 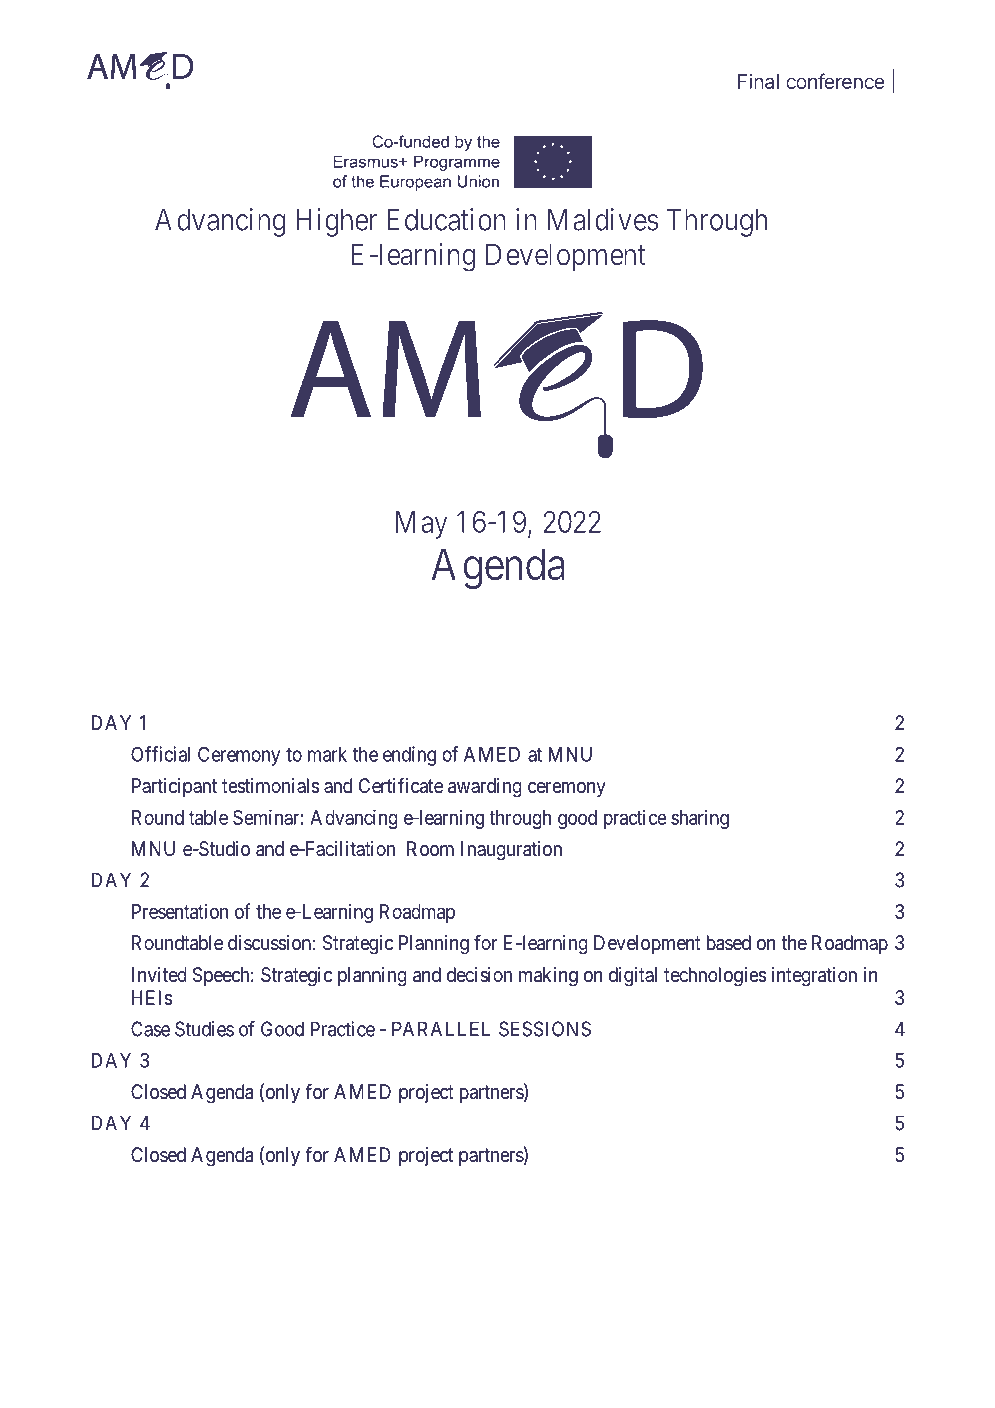 I want to click on ending, so click(x=409, y=756).
